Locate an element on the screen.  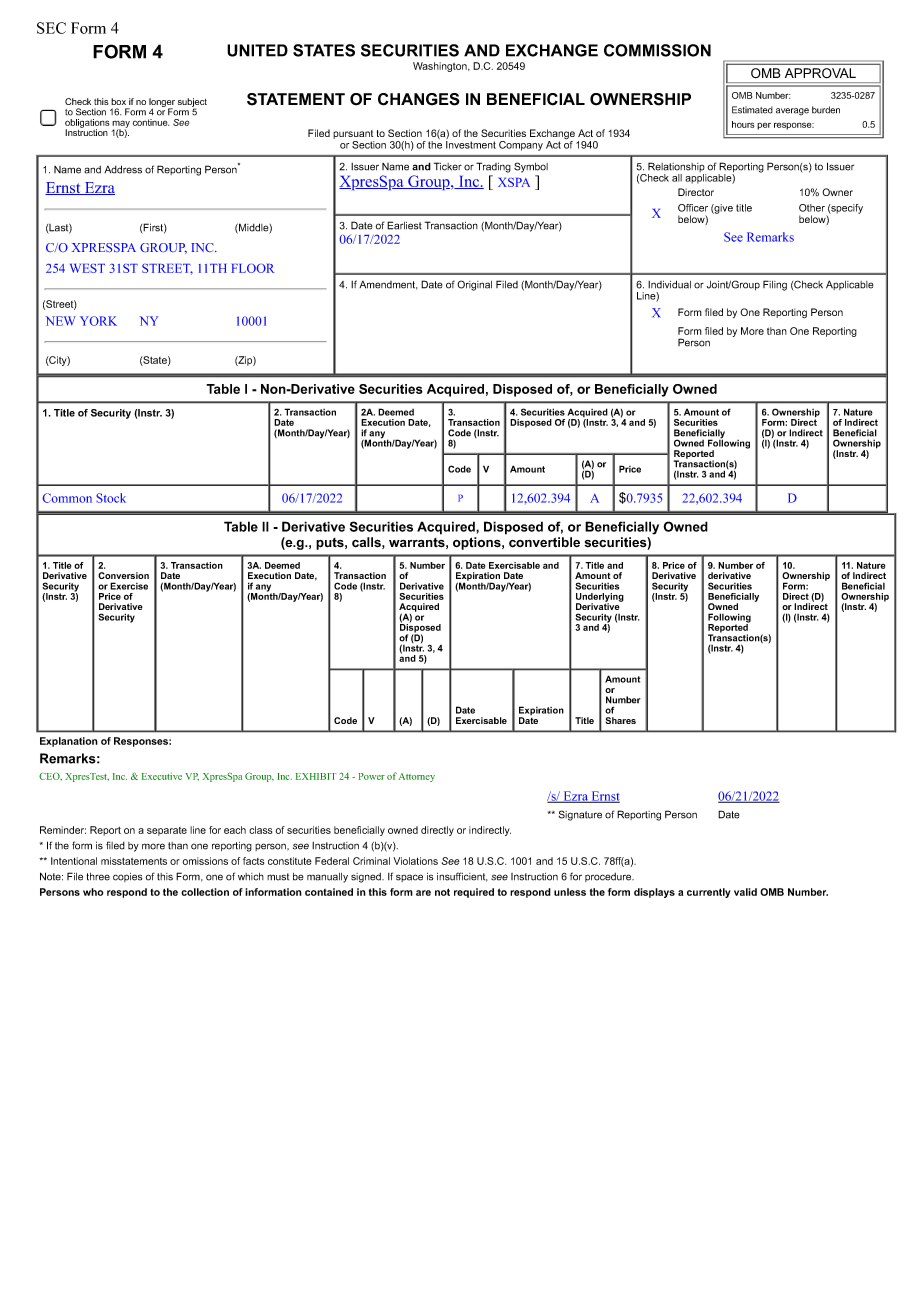
Washington is located at coordinates (441, 67).
